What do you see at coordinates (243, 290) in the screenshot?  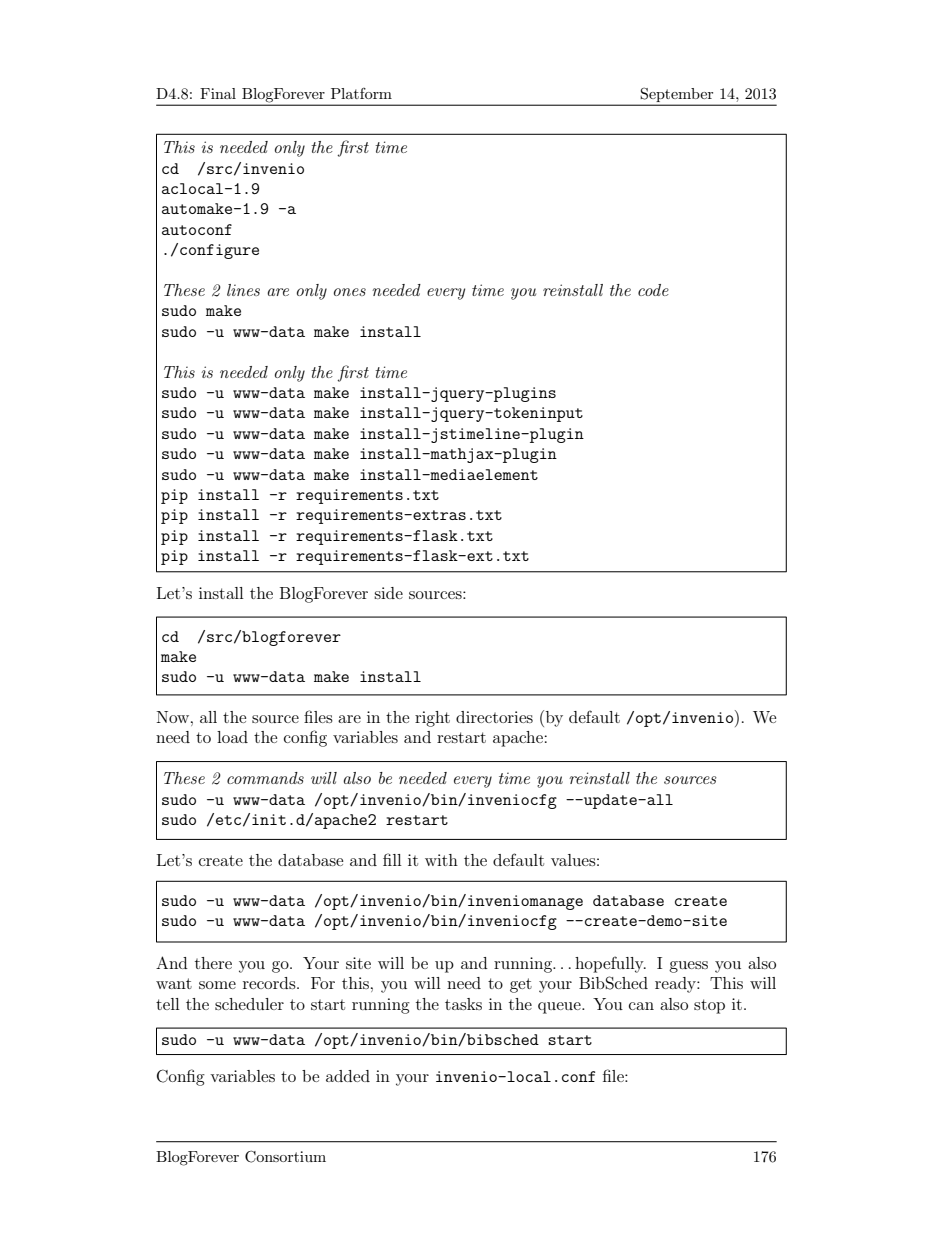 I see `lines` at bounding box center [243, 290].
